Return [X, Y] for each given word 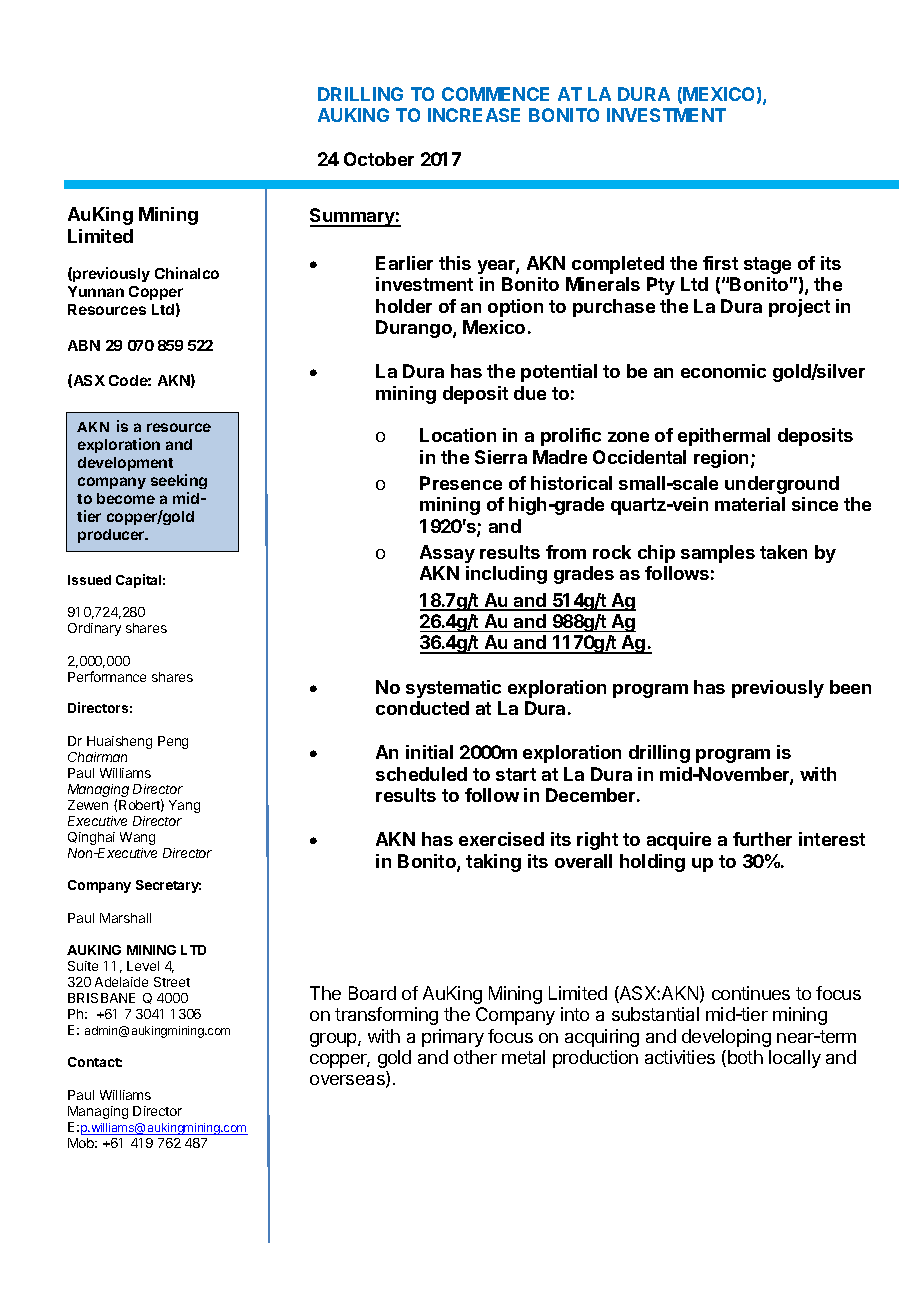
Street [172, 982]
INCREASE [474, 115]
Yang [184, 806]
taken [783, 552]
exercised [501, 839]
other [475, 1057]
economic [723, 371]
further [762, 839]
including [506, 575]
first [720, 263]
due [530, 393]
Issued [89, 580]
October [379, 159]
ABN [84, 345]
